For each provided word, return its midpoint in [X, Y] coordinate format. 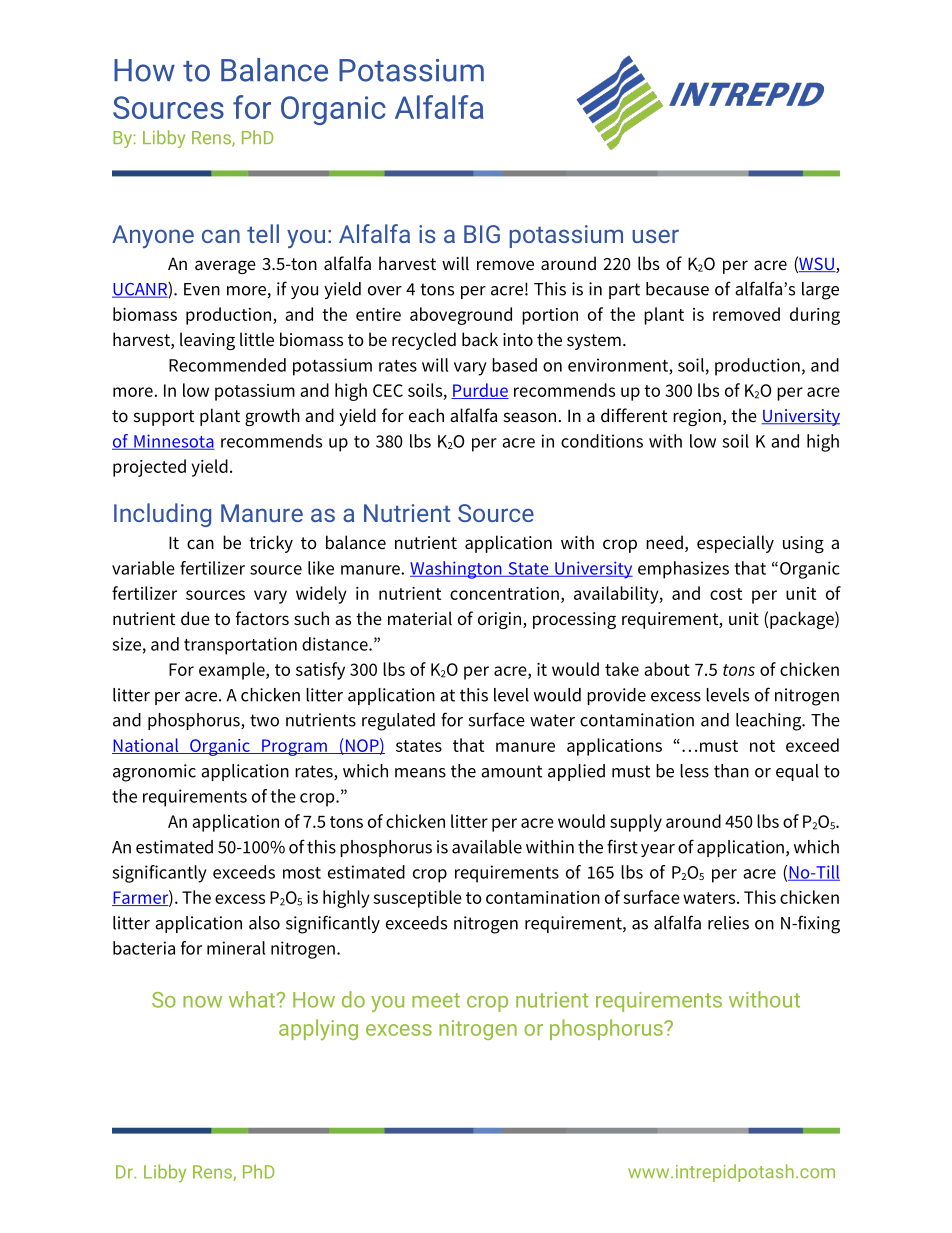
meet [436, 1000]
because [677, 289]
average [225, 267]
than [731, 771]
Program [294, 747]
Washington [457, 570]
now [202, 1002]
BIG [482, 234]
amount [511, 771]
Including [162, 515]
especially [735, 544]
